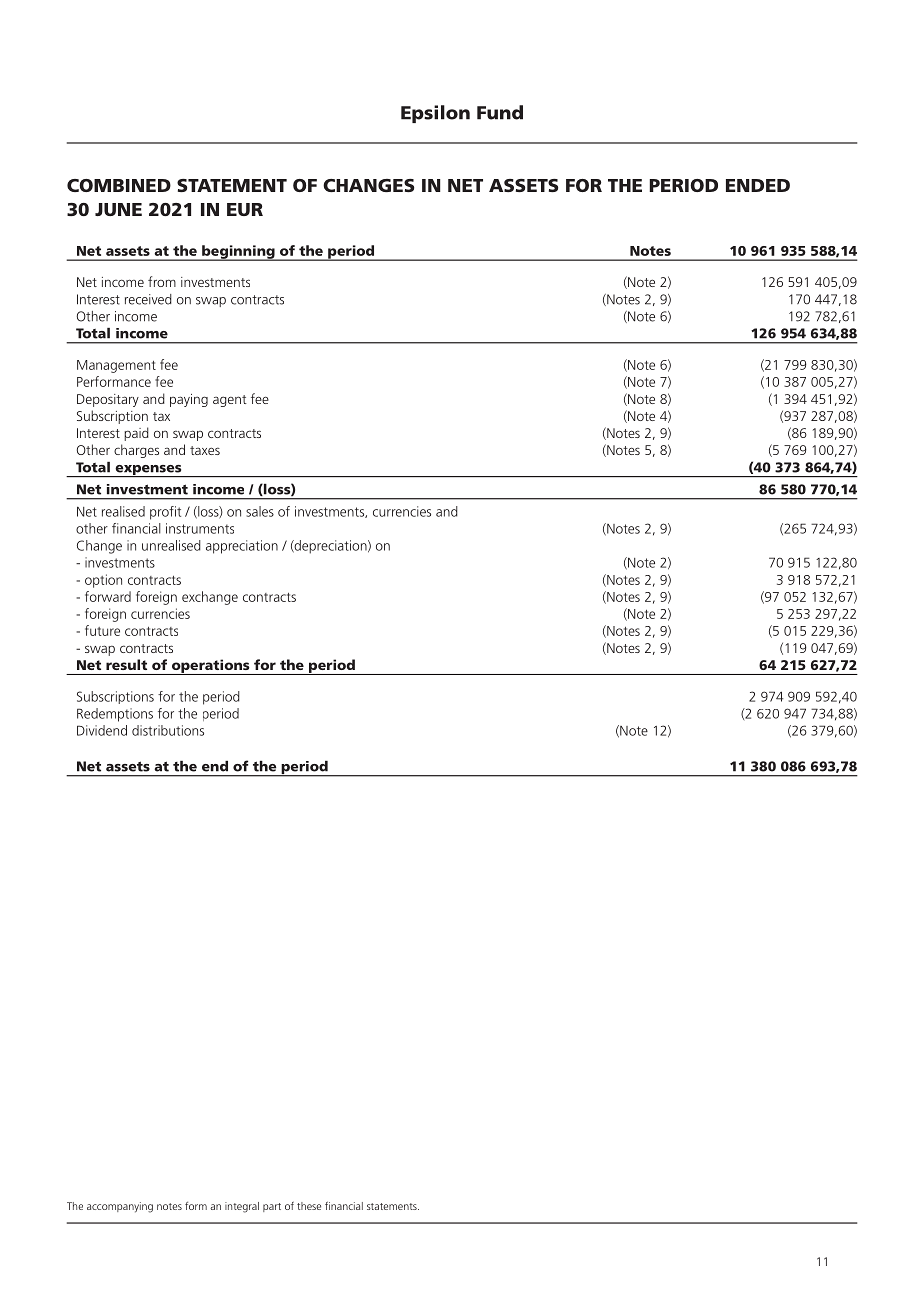 The image size is (924, 1309). Describe the element at coordinates (242, 1207) in the page. I see `integral` at that location.
